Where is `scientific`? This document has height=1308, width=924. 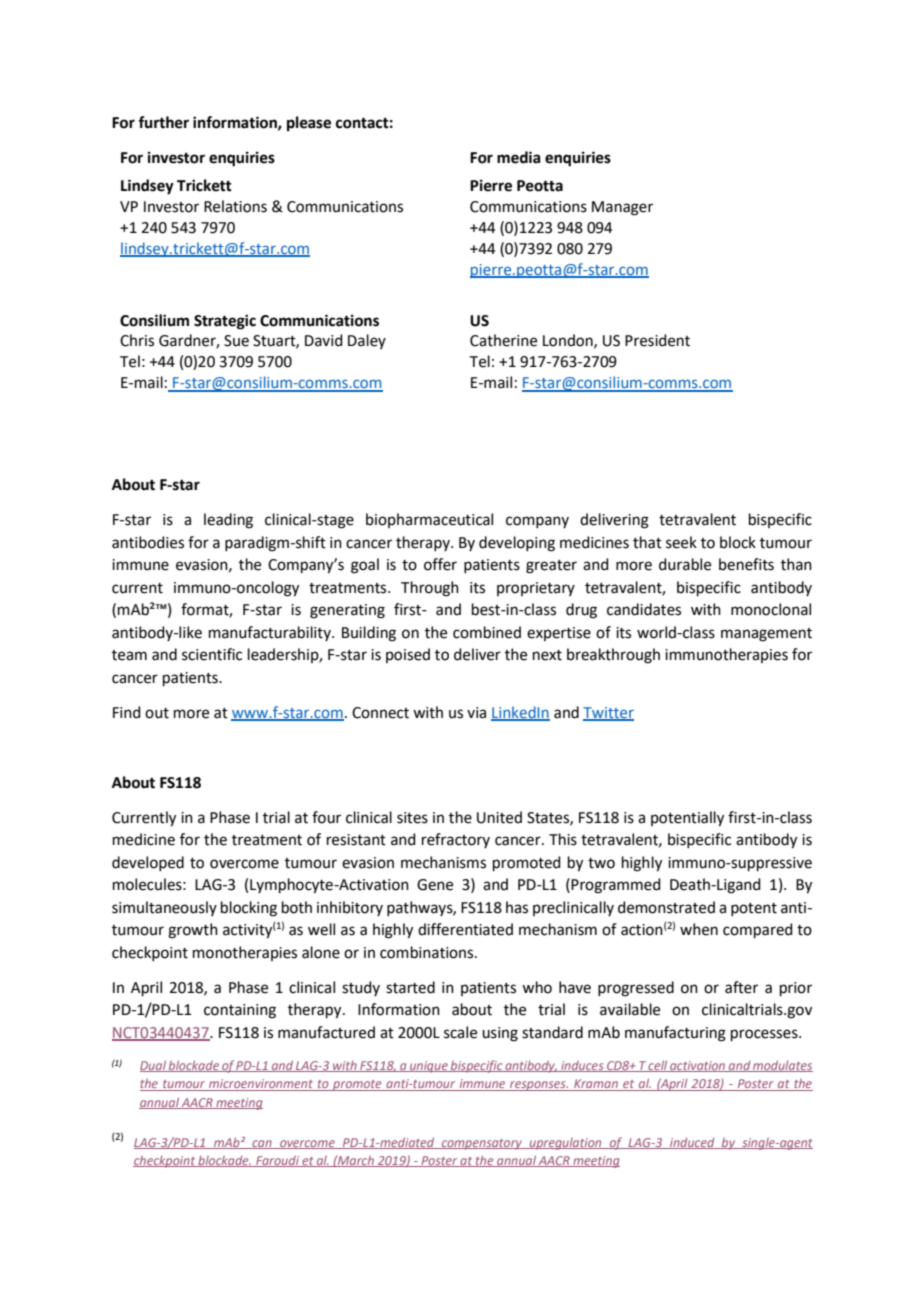 scientific is located at coordinates (212, 654).
